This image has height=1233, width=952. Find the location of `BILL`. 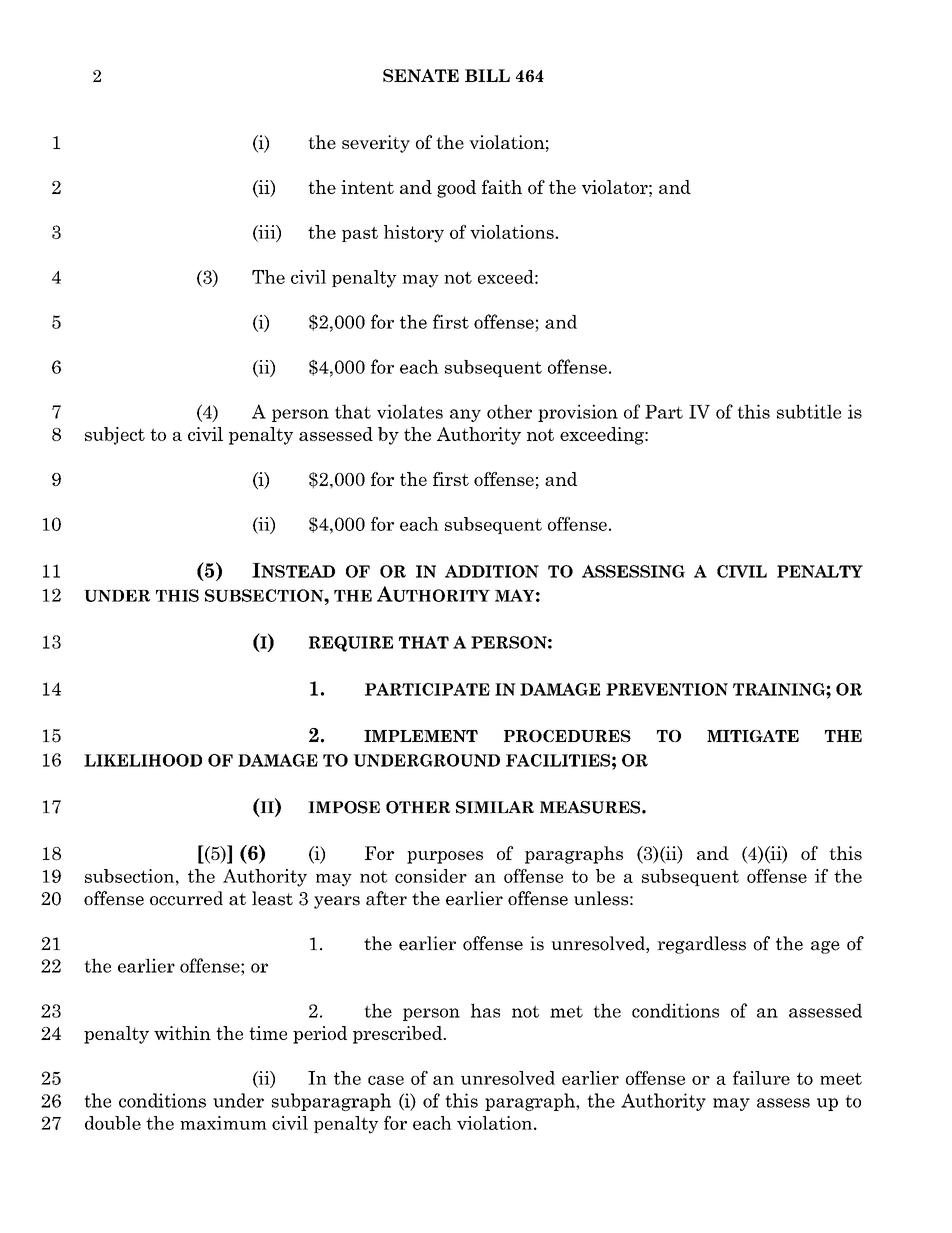

BILL is located at coordinates (487, 75).
